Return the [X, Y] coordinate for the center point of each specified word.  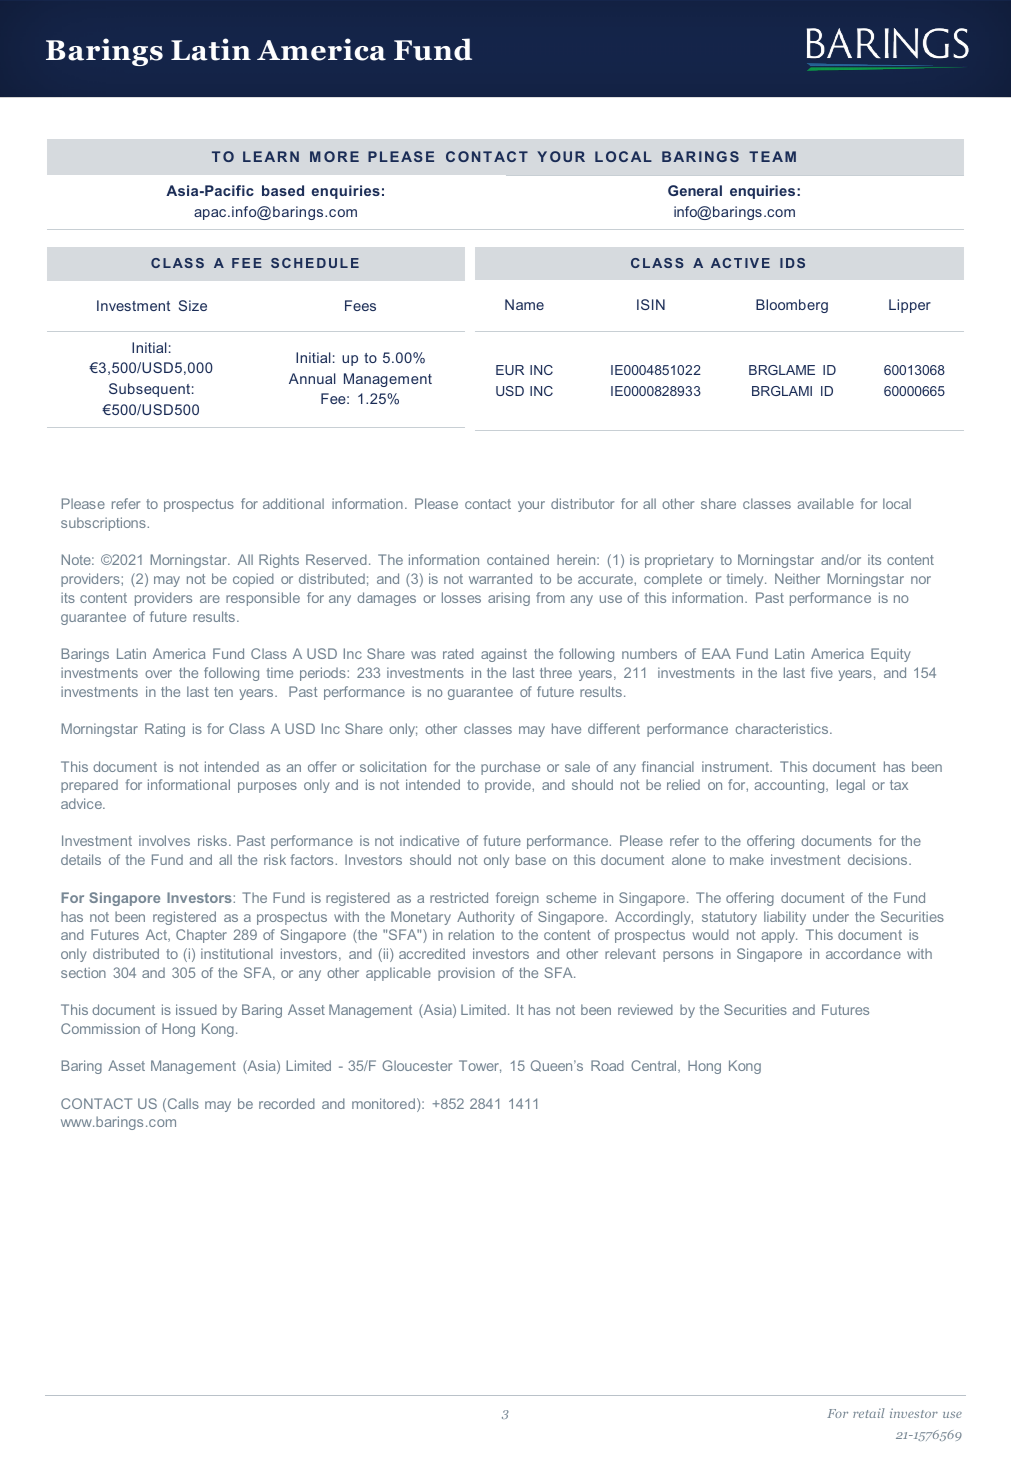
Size [193, 305]
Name [524, 304]
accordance [863, 953]
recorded [287, 1103]
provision [466, 974]
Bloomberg [792, 306]
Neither [797, 578]
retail [869, 1413]
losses [461, 597]
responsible [263, 599]
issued [196, 1009]
